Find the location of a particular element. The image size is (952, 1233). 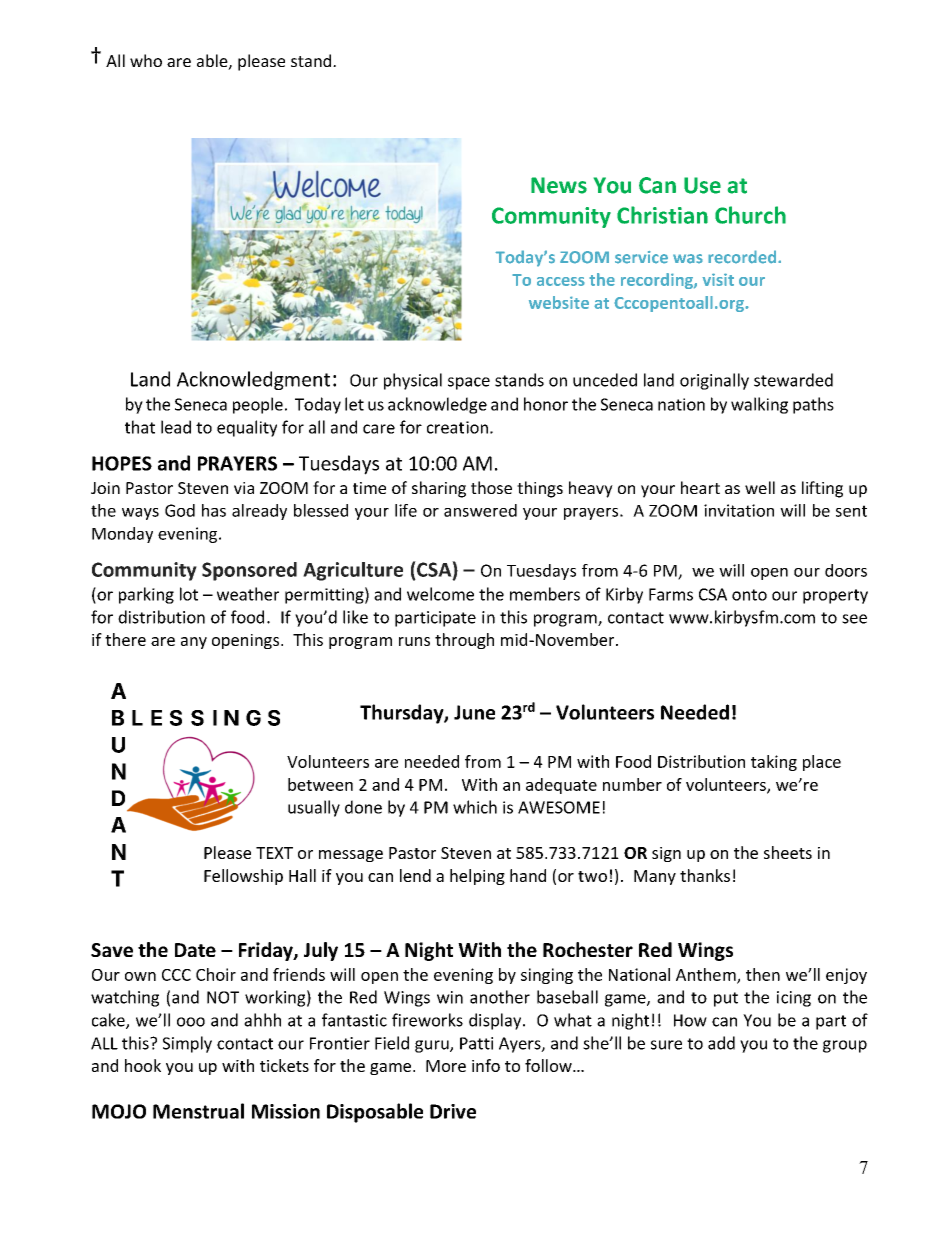

Menstrual is located at coordinates (198, 1111).
